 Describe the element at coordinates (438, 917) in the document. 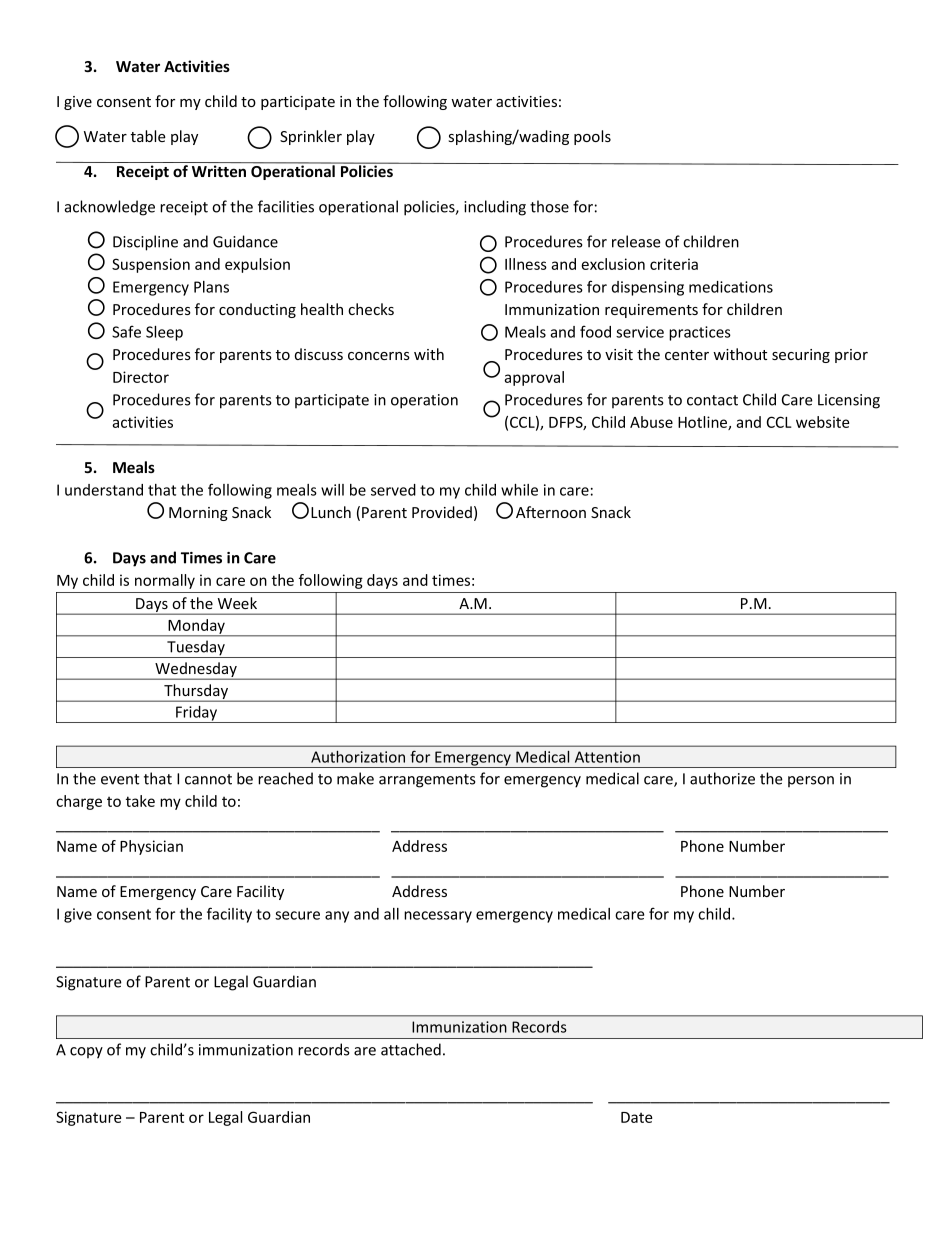

I see `necessary` at that location.
